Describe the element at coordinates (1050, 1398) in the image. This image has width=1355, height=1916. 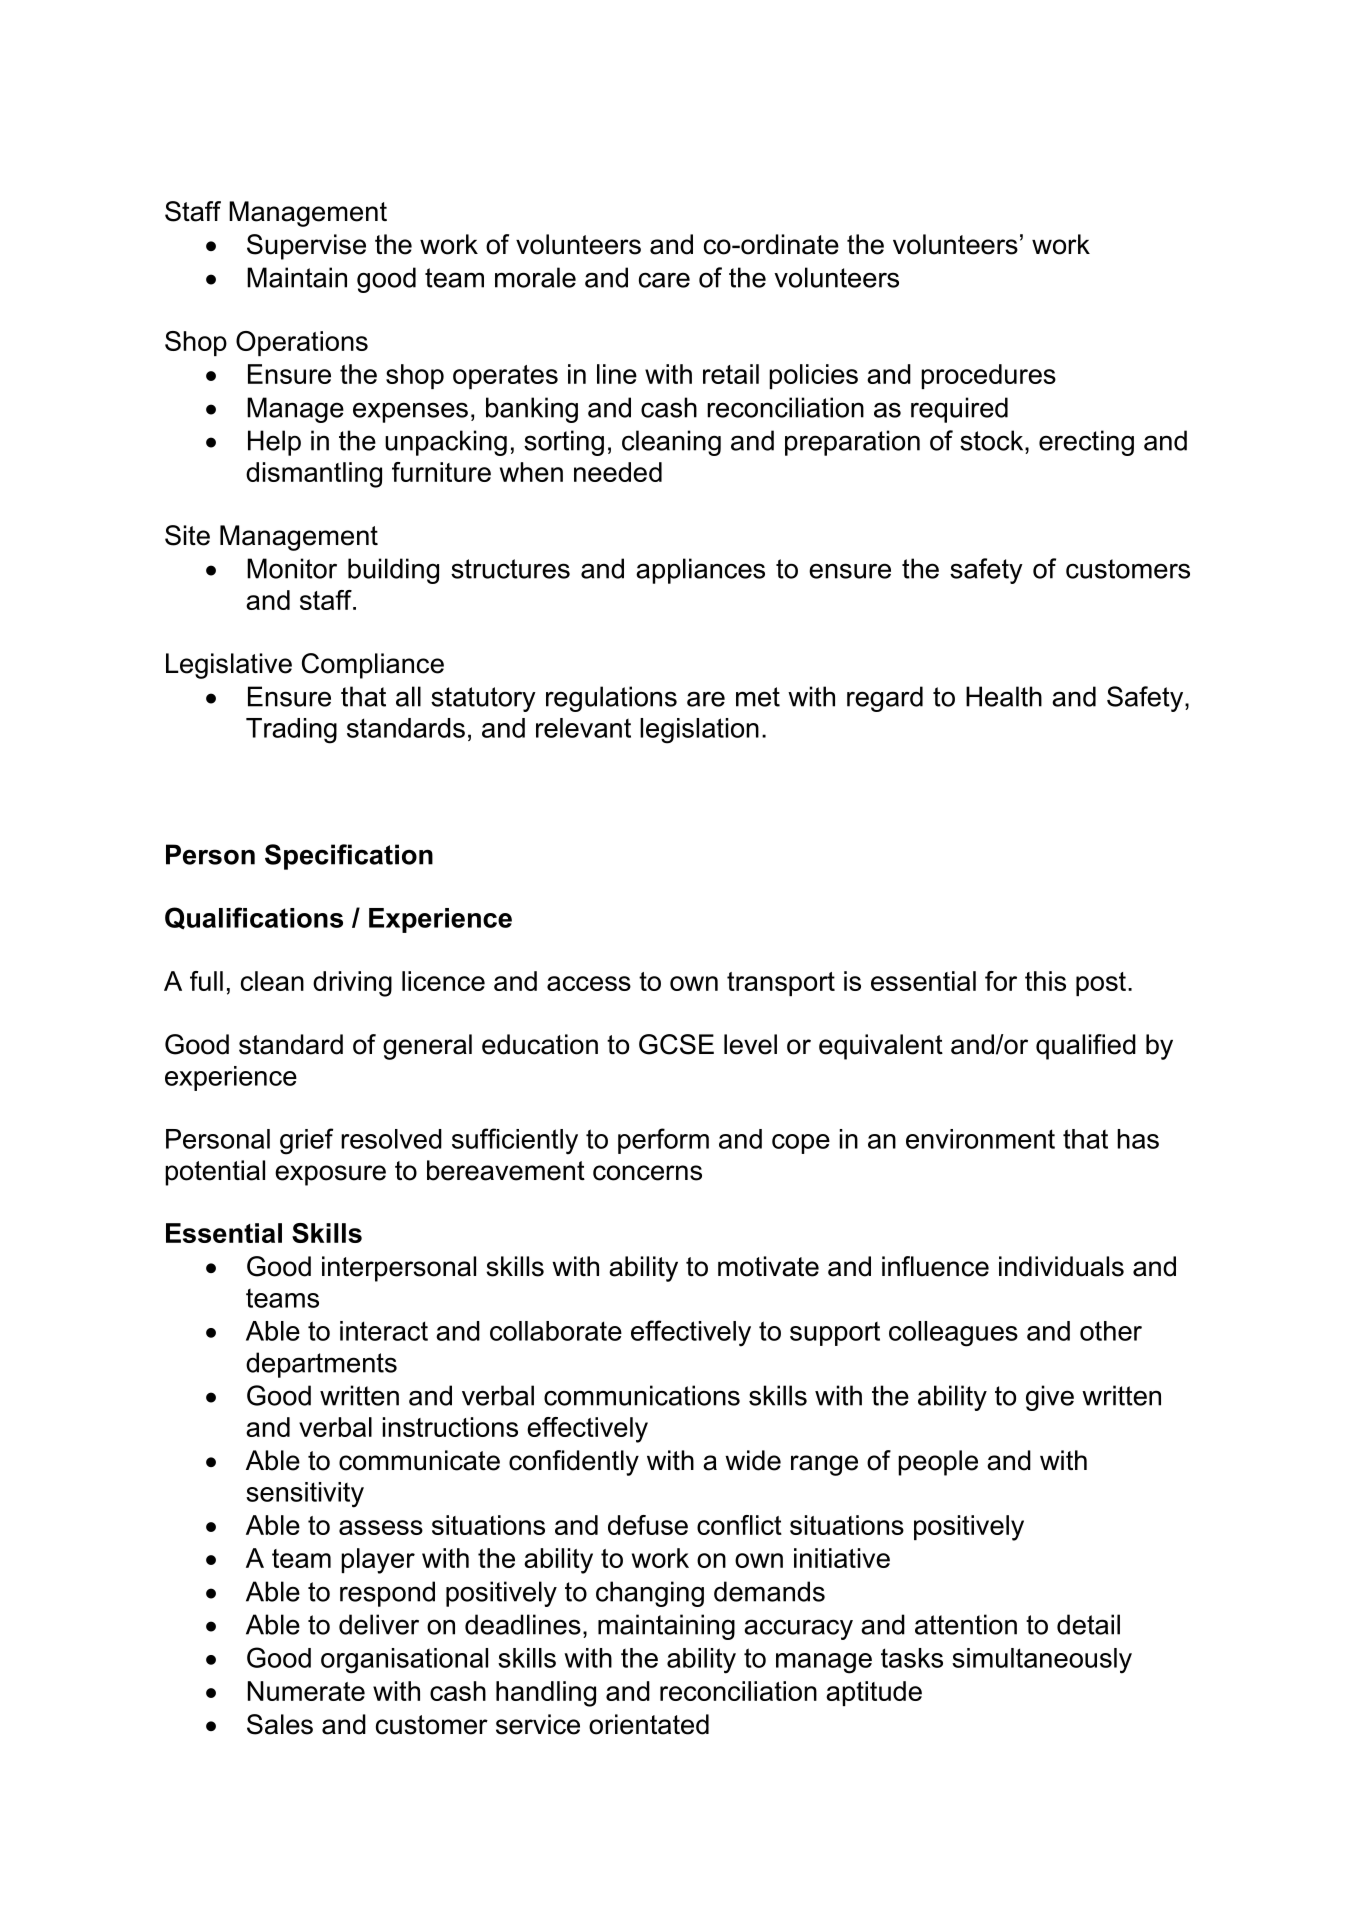
I see `give` at that location.
